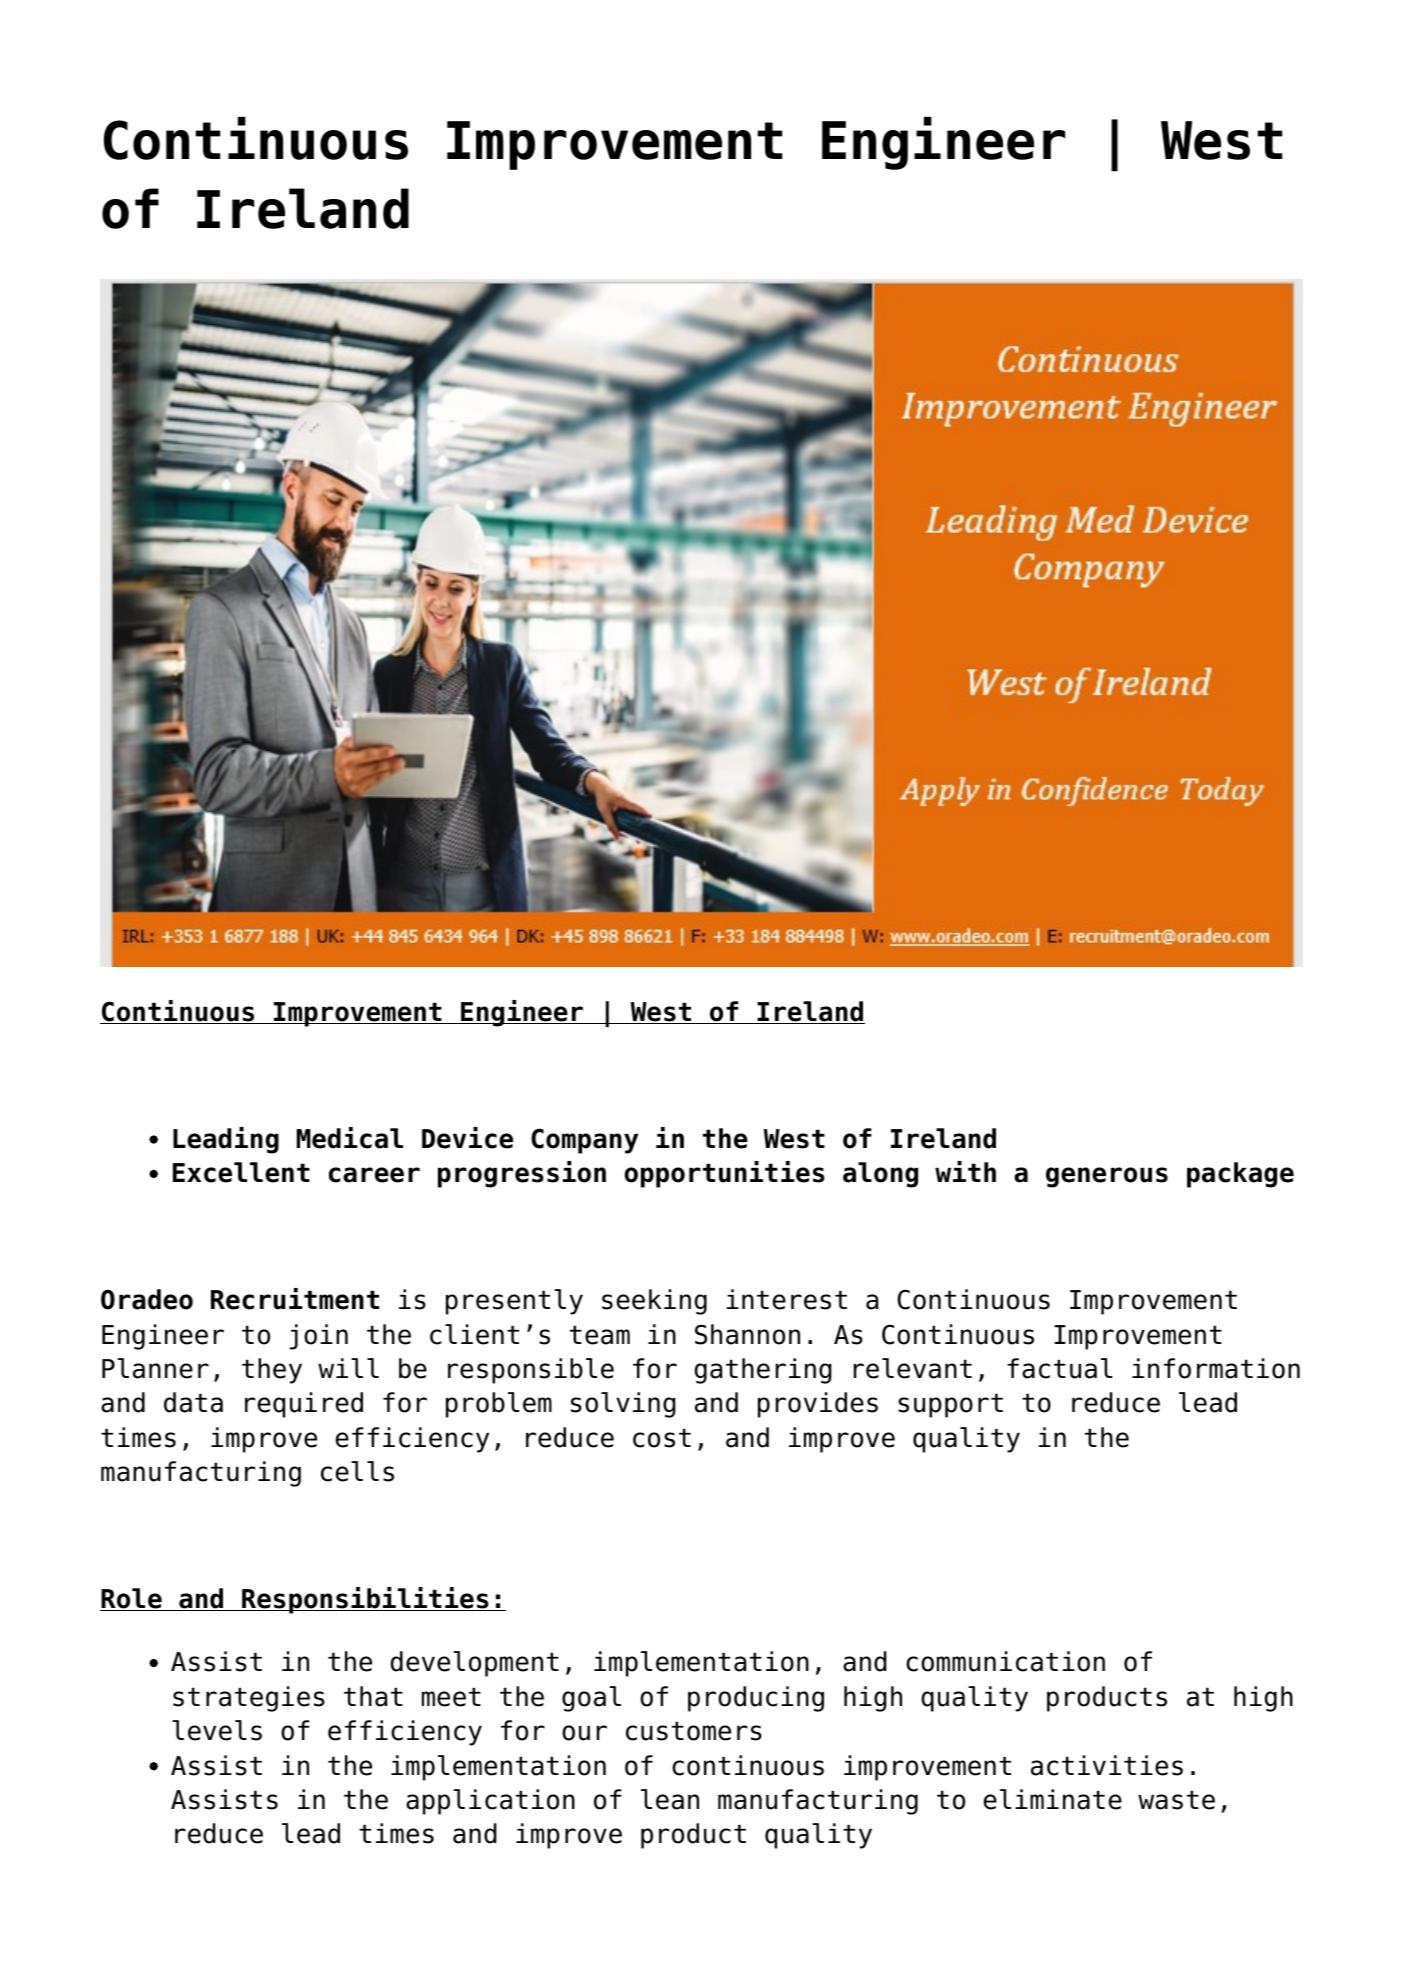 This page has width=1403, height=1984. Describe the element at coordinates (475, 1664) in the page. I see `development` at that location.
